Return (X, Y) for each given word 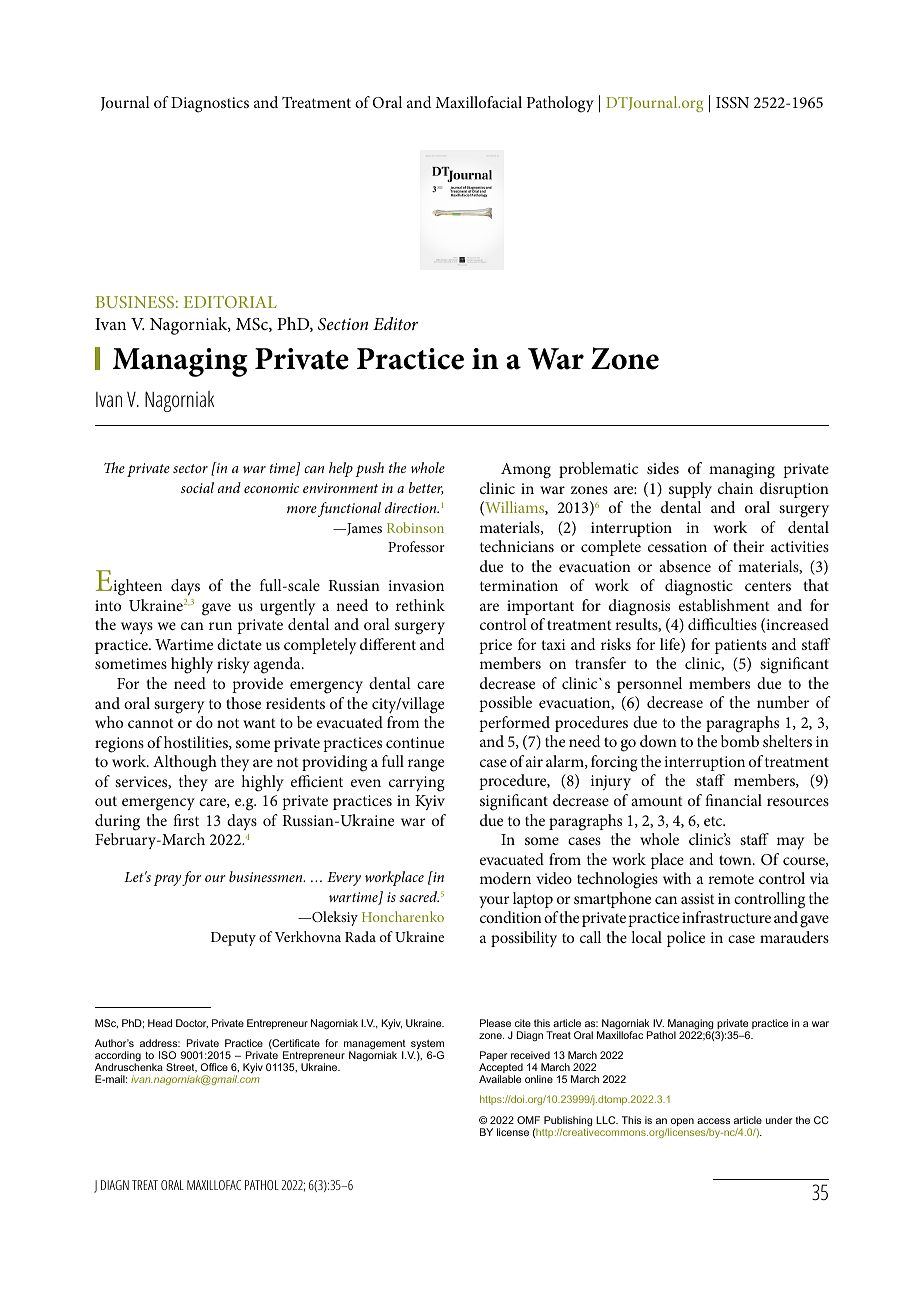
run (220, 626)
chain (735, 488)
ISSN (732, 103)
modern (505, 878)
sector (190, 468)
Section (343, 324)
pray (167, 880)
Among (526, 471)
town (736, 860)
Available (500, 1079)
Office (214, 1067)
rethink (420, 605)
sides (663, 468)
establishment (724, 605)
